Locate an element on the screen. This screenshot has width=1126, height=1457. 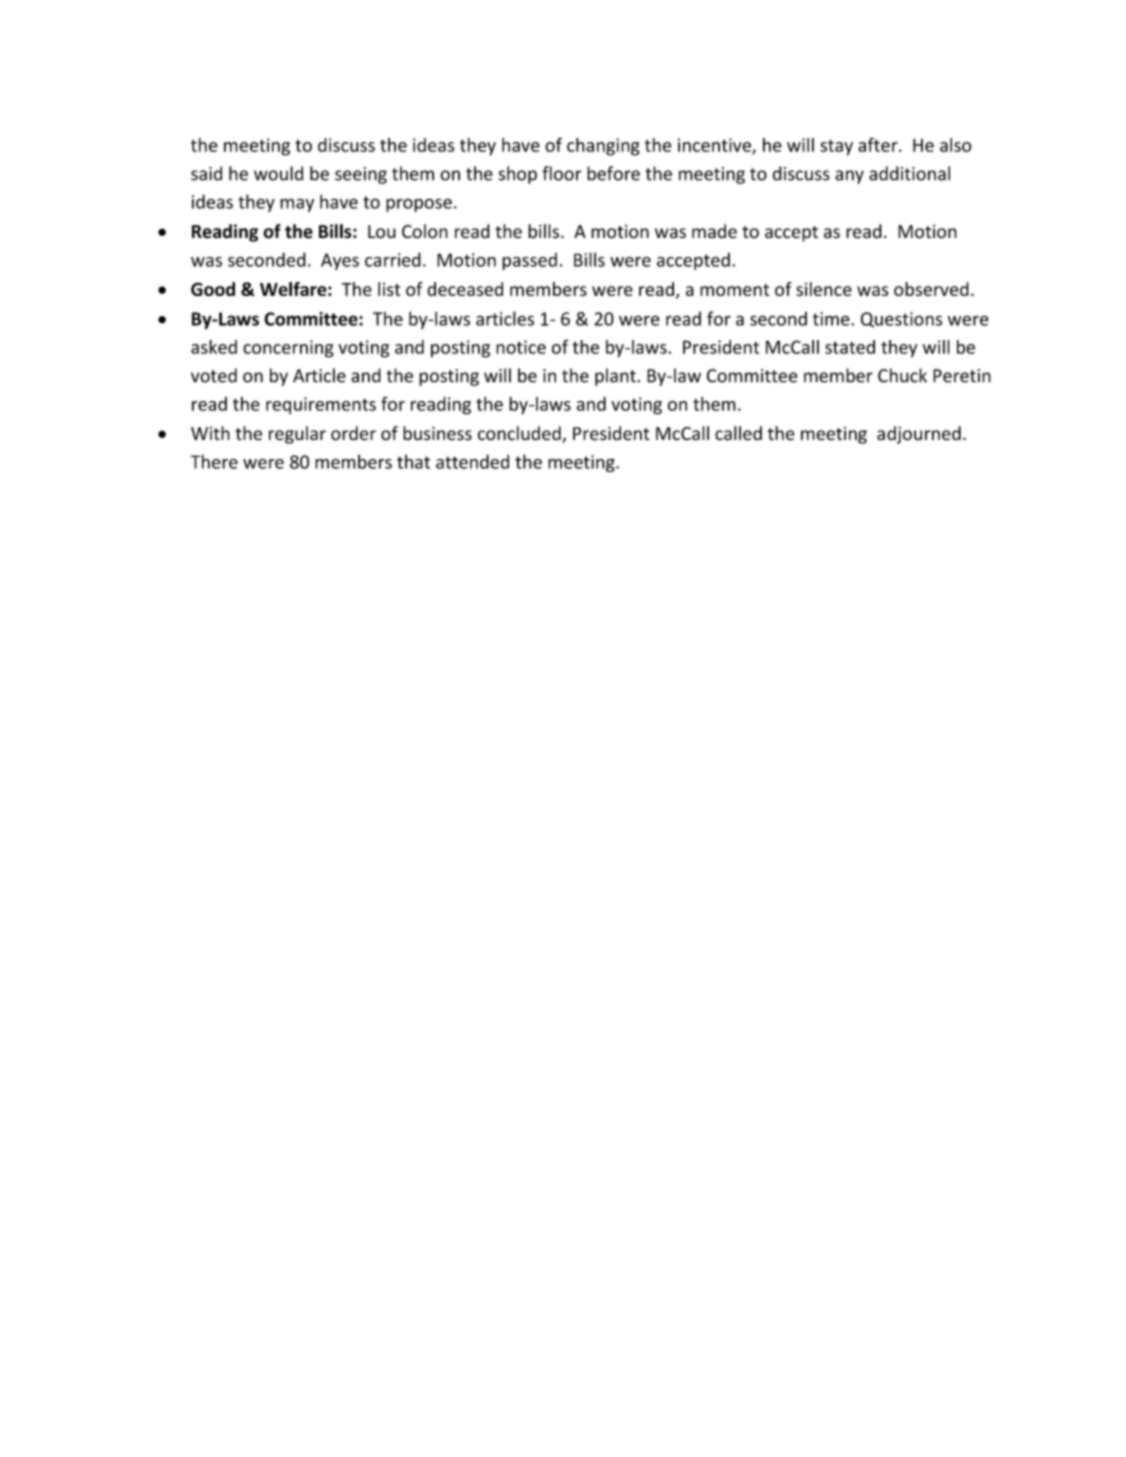
stay is located at coordinates (836, 147).
